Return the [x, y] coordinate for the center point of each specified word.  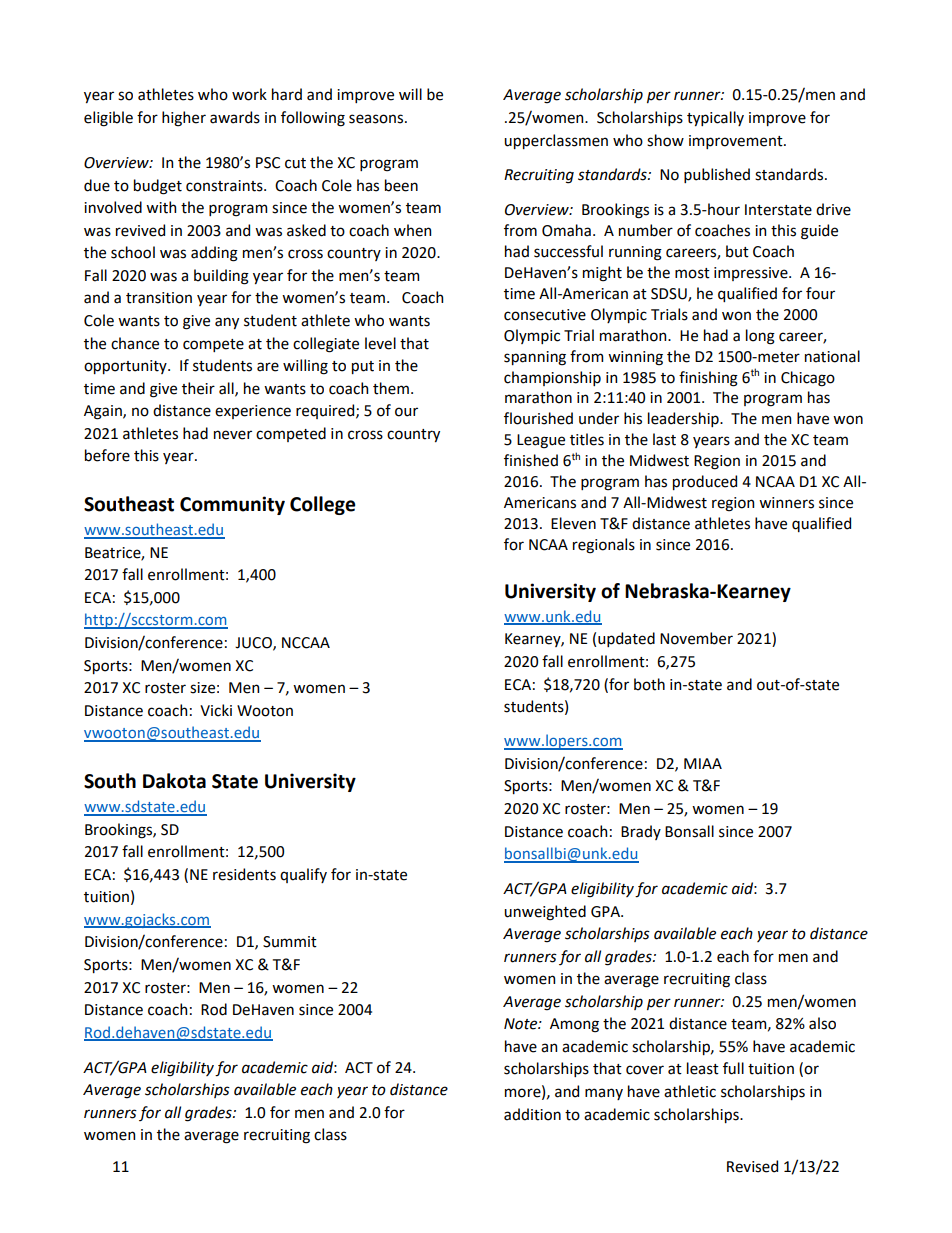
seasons [377, 119]
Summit [290, 942]
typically [715, 118]
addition [532, 1114]
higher [184, 119]
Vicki [216, 710]
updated [626, 639]
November [696, 638]
